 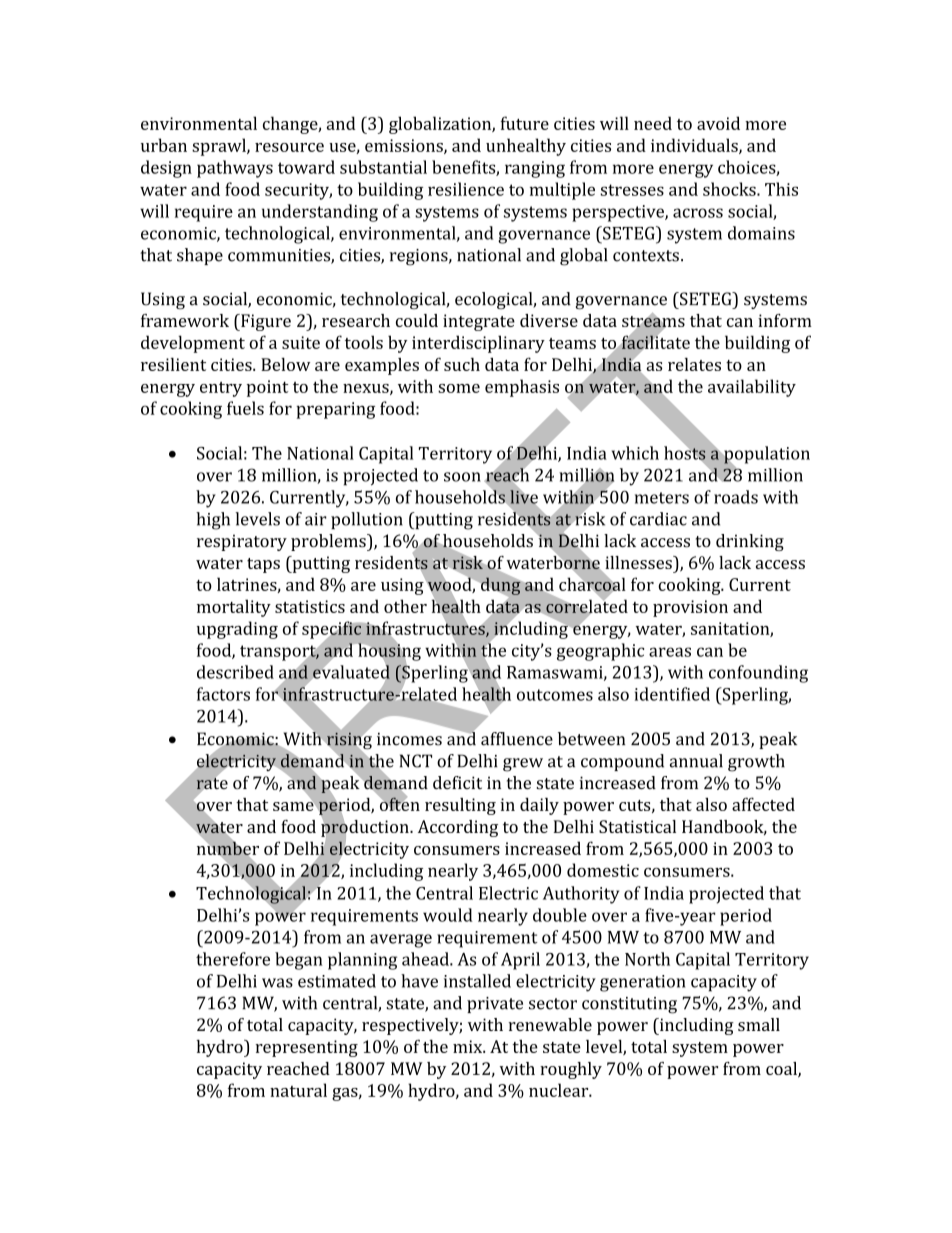 What do you see at coordinates (495, 1005) in the screenshot?
I see `private` at bounding box center [495, 1005].
